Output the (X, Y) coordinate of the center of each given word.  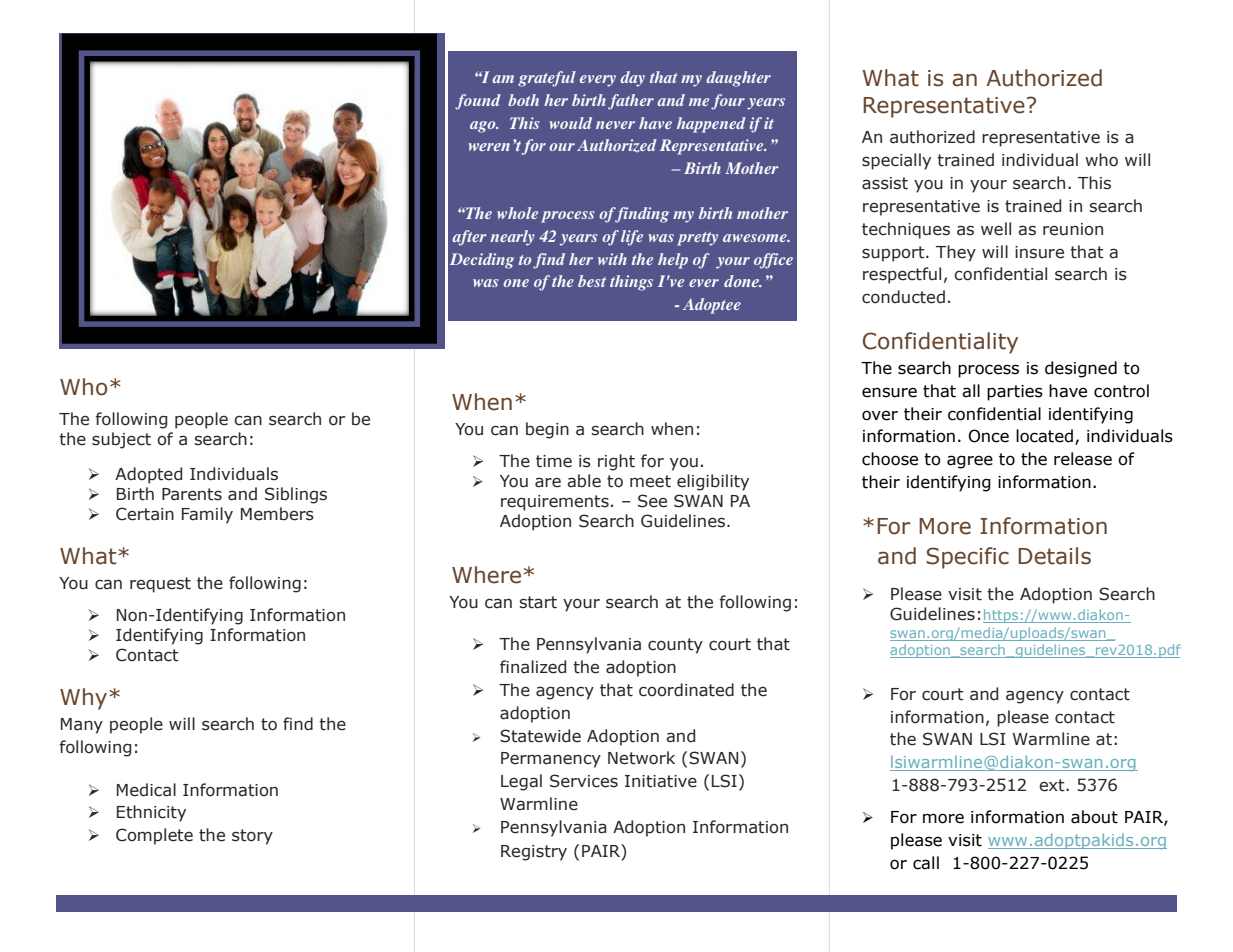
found (478, 102)
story (252, 837)
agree (970, 462)
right (616, 462)
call (926, 863)
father (631, 102)
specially (896, 161)
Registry (534, 853)
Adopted (148, 475)
